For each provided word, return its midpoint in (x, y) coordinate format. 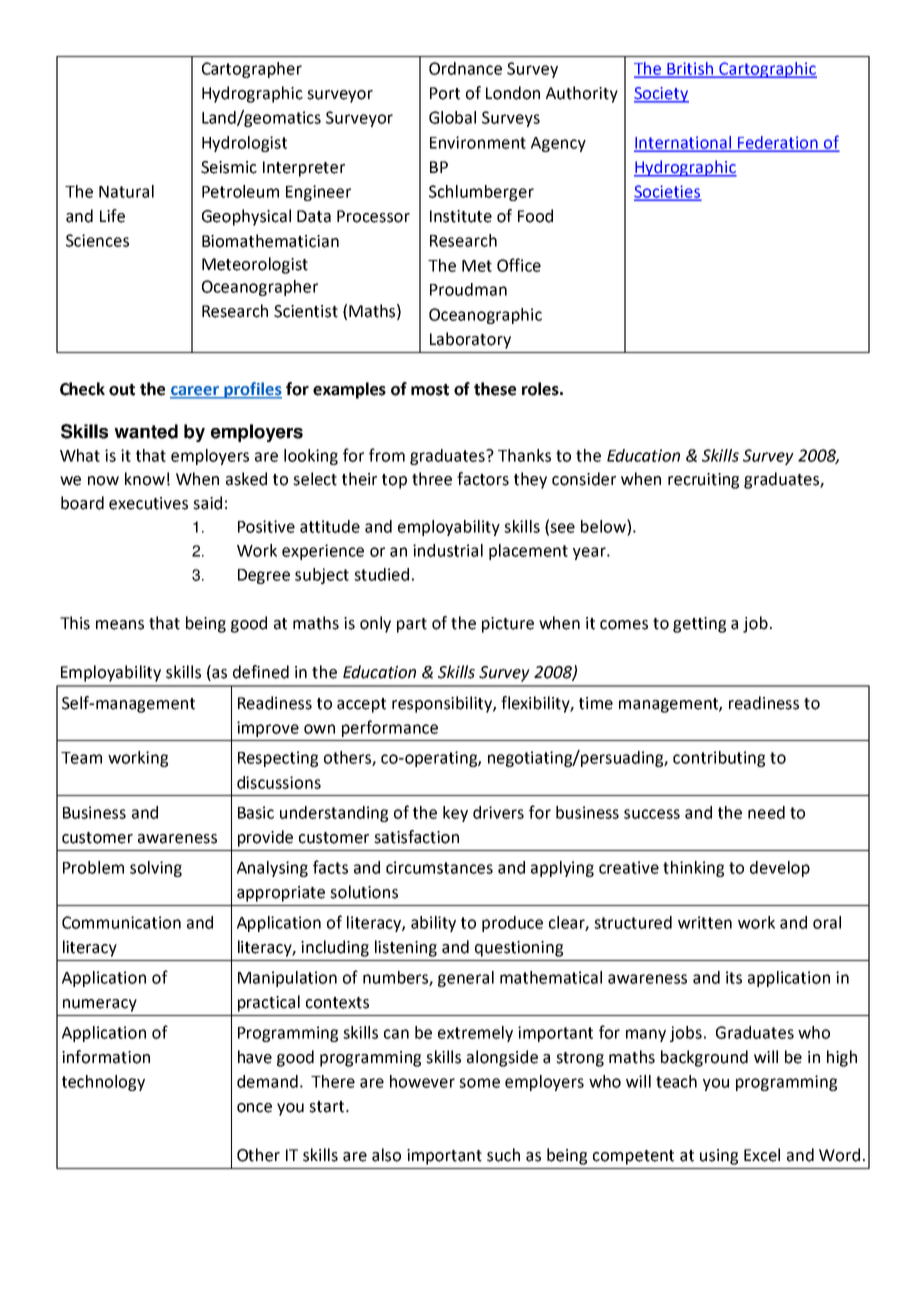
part (412, 625)
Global (452, 117)
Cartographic (767, 70)
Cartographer (252, 70)
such (503, 1155)
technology (103, 1083)
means (120, 625)
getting (699, 625)
